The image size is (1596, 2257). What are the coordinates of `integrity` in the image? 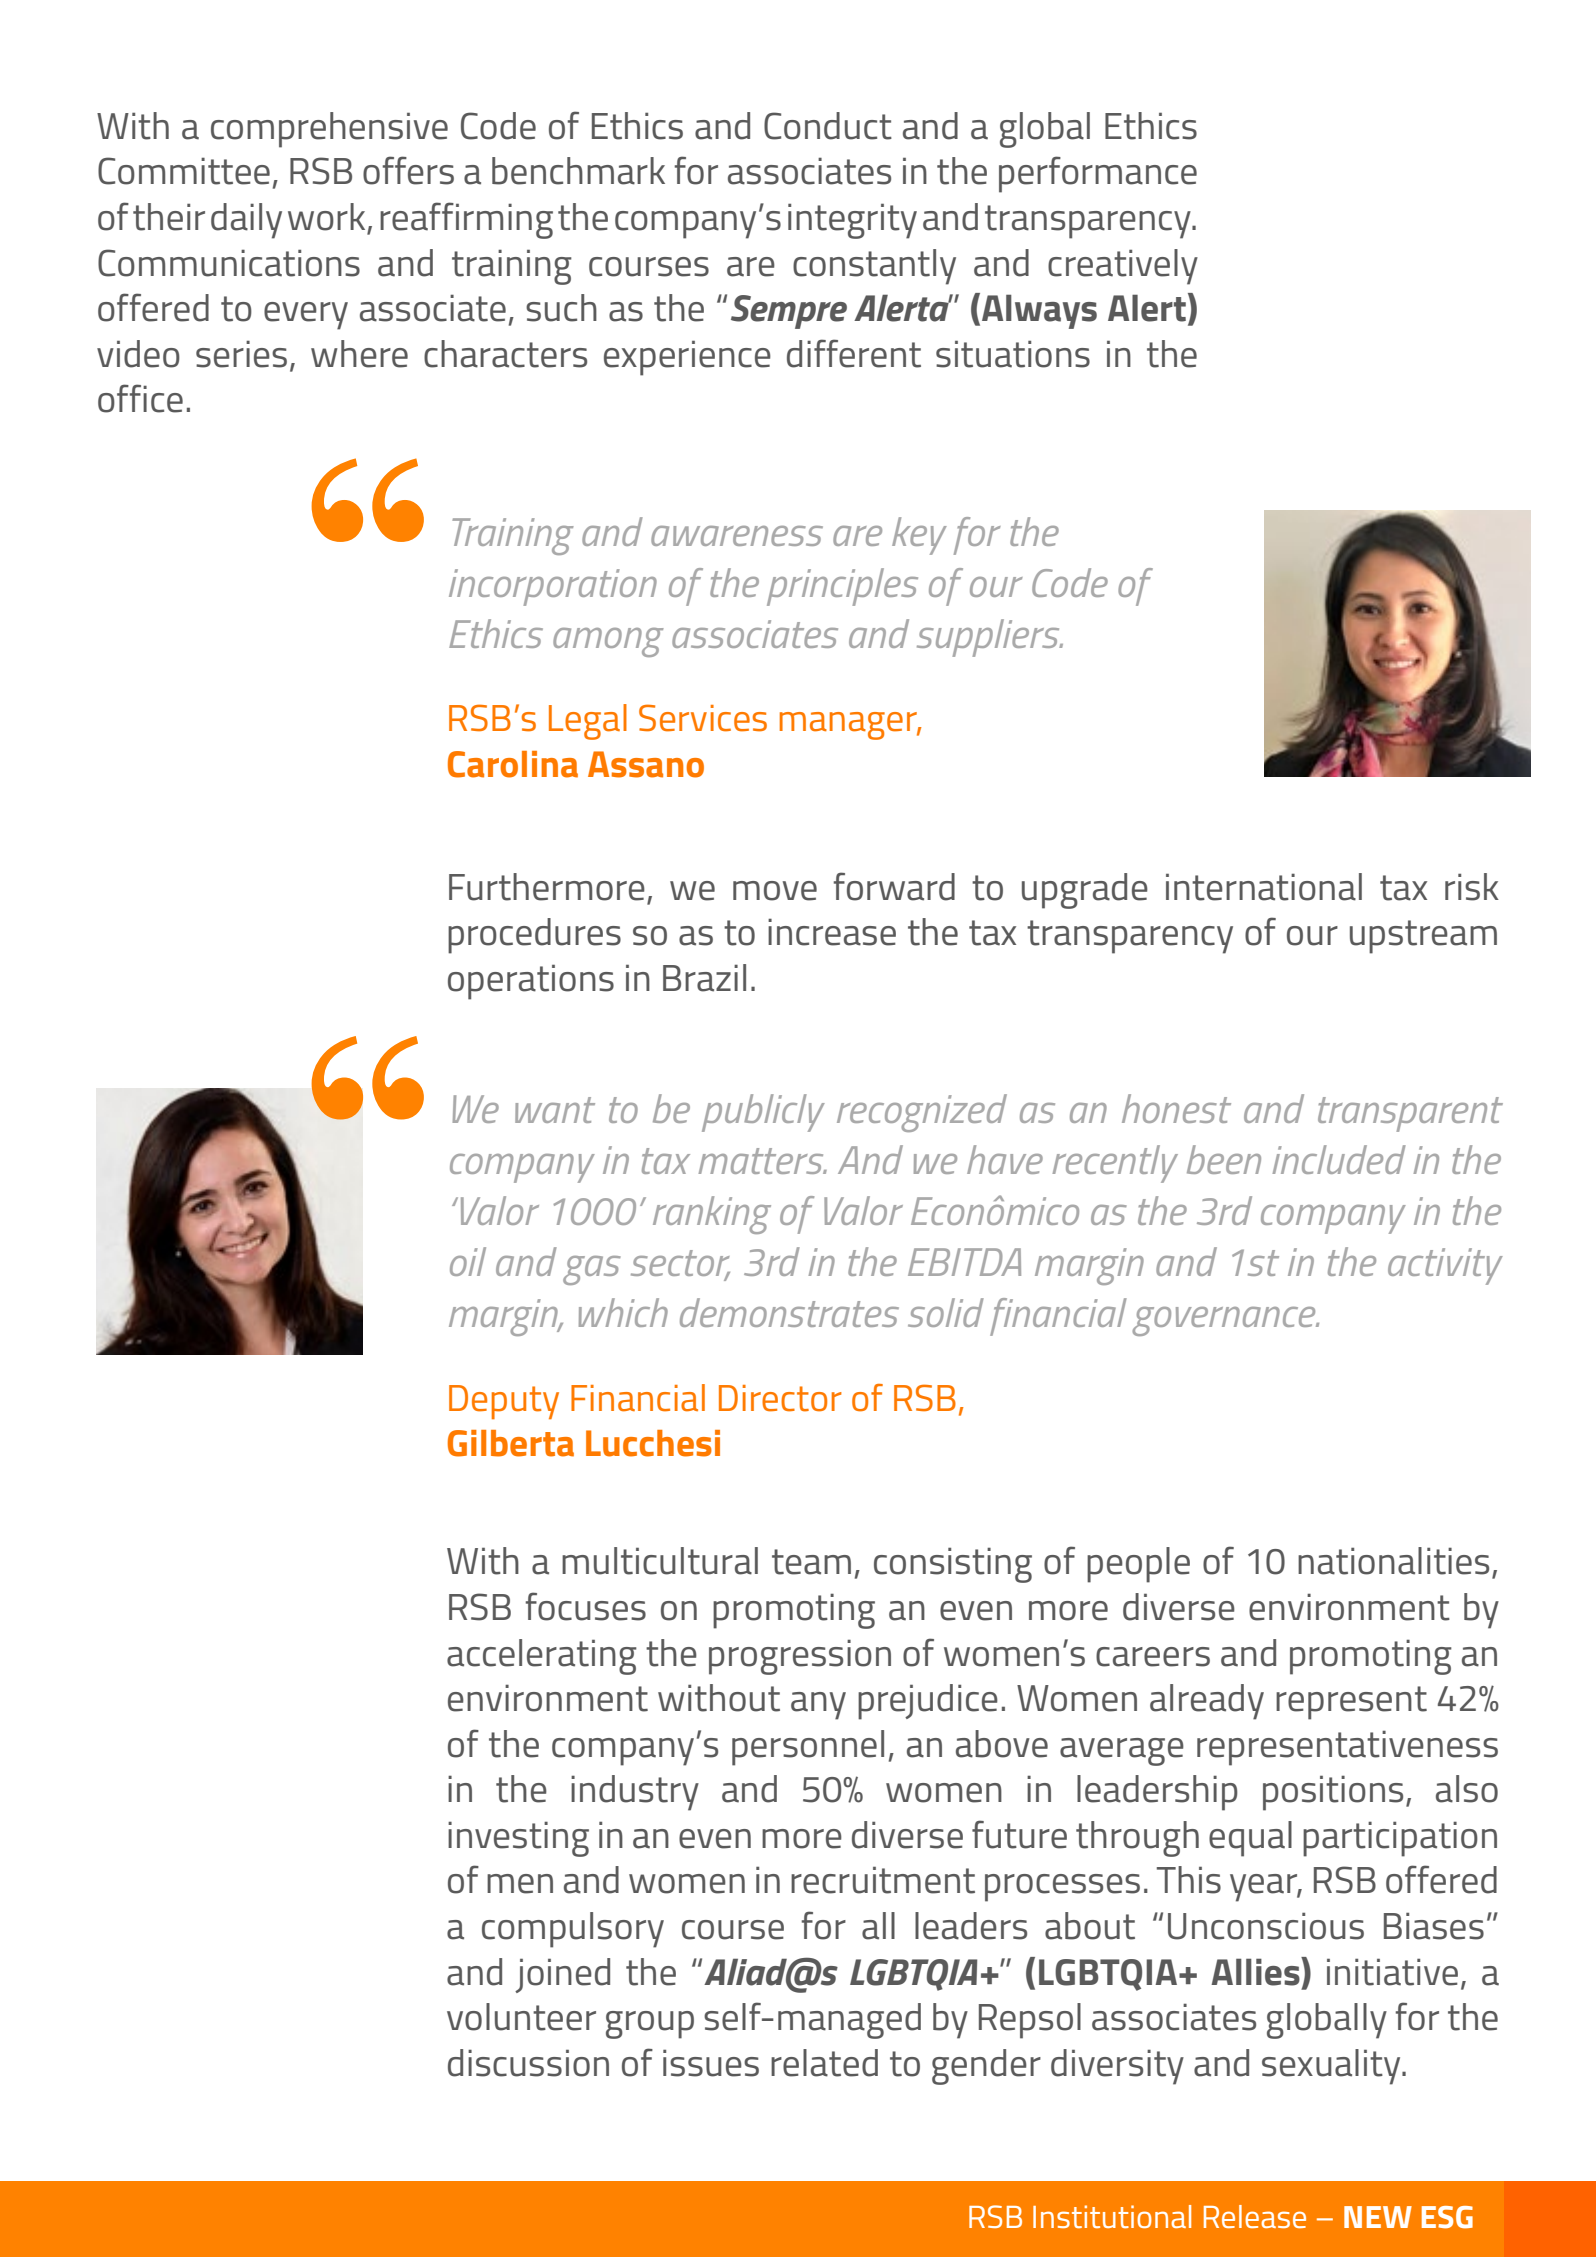 It's located at (852, 221).
